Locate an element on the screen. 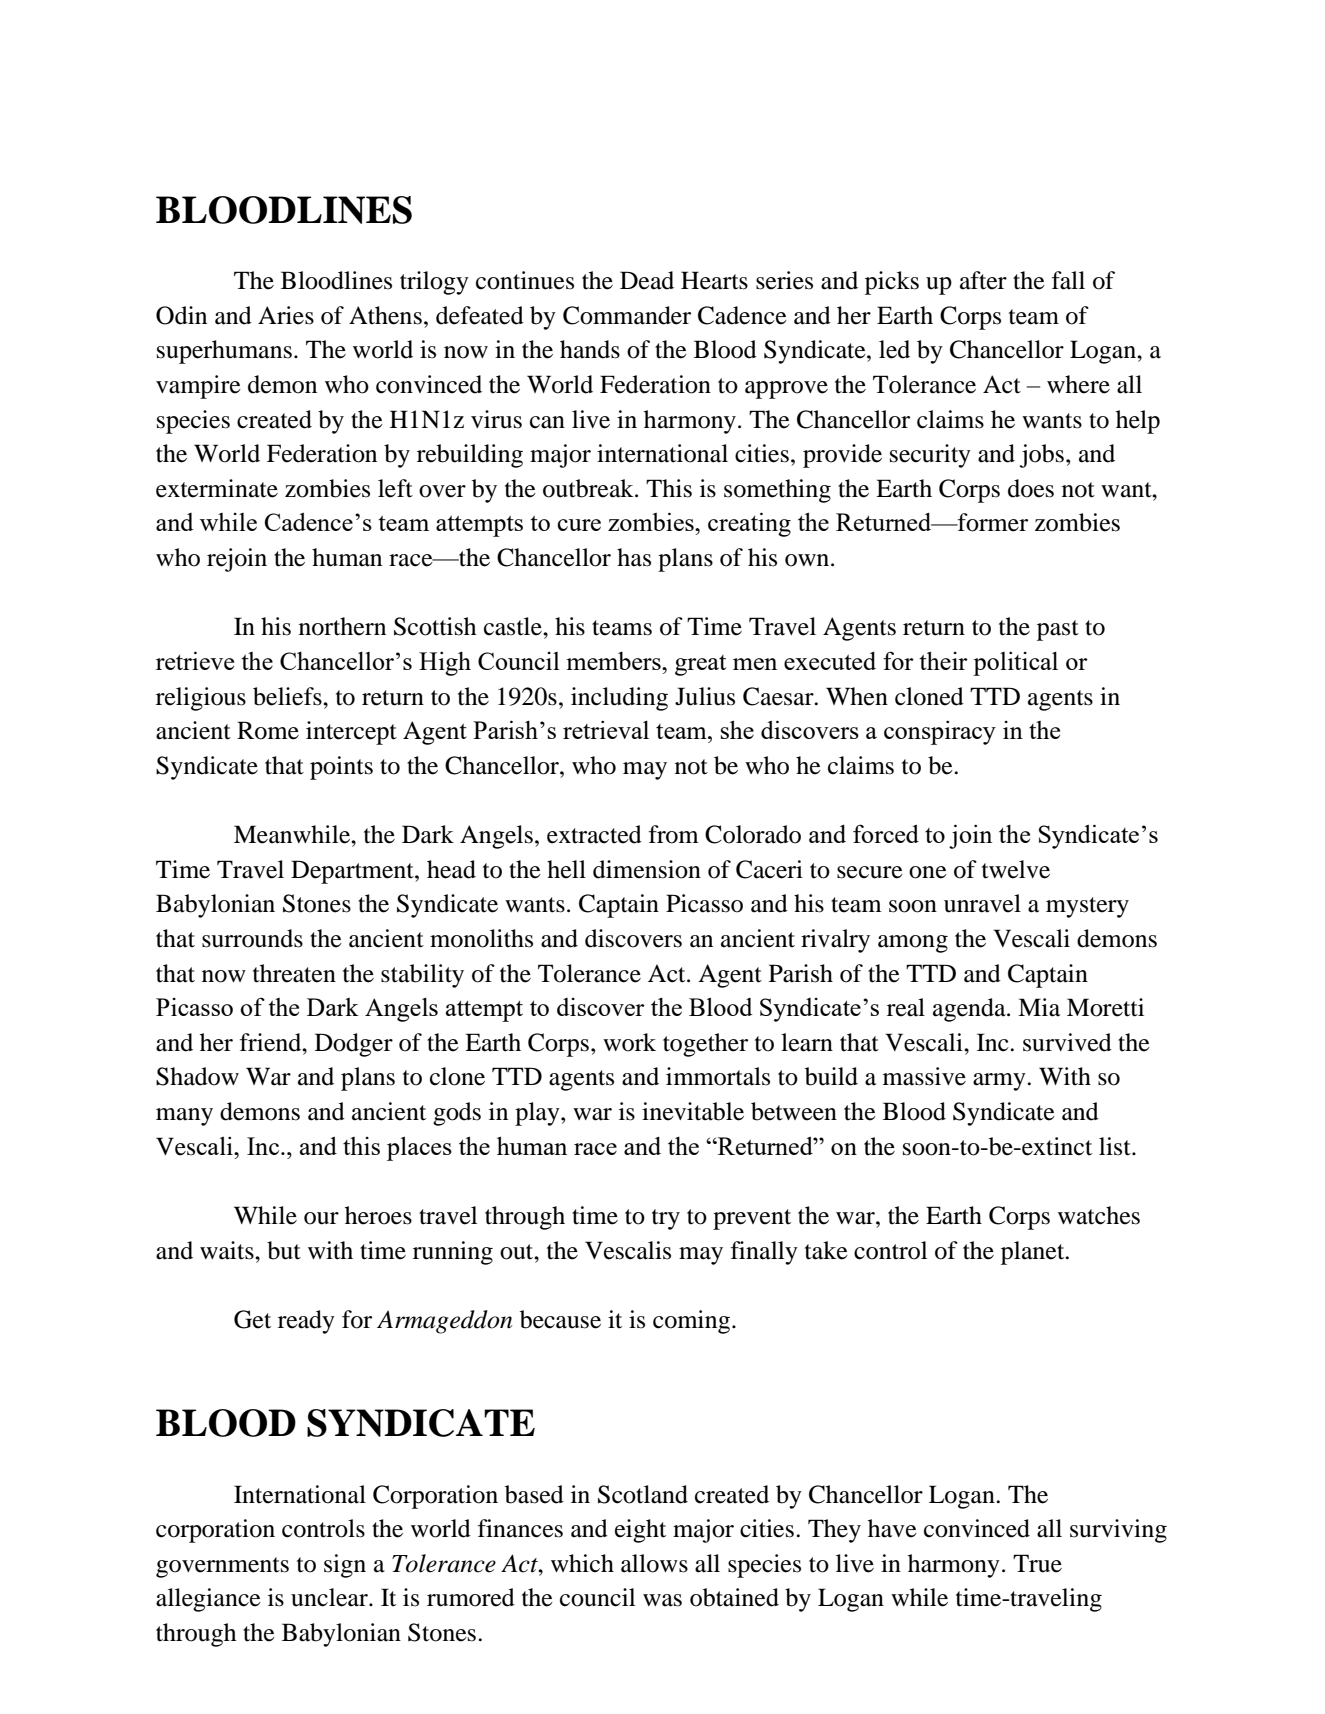 This screenshot has height=1714, width=1325. allows is located at coordinates (654, 1563).
